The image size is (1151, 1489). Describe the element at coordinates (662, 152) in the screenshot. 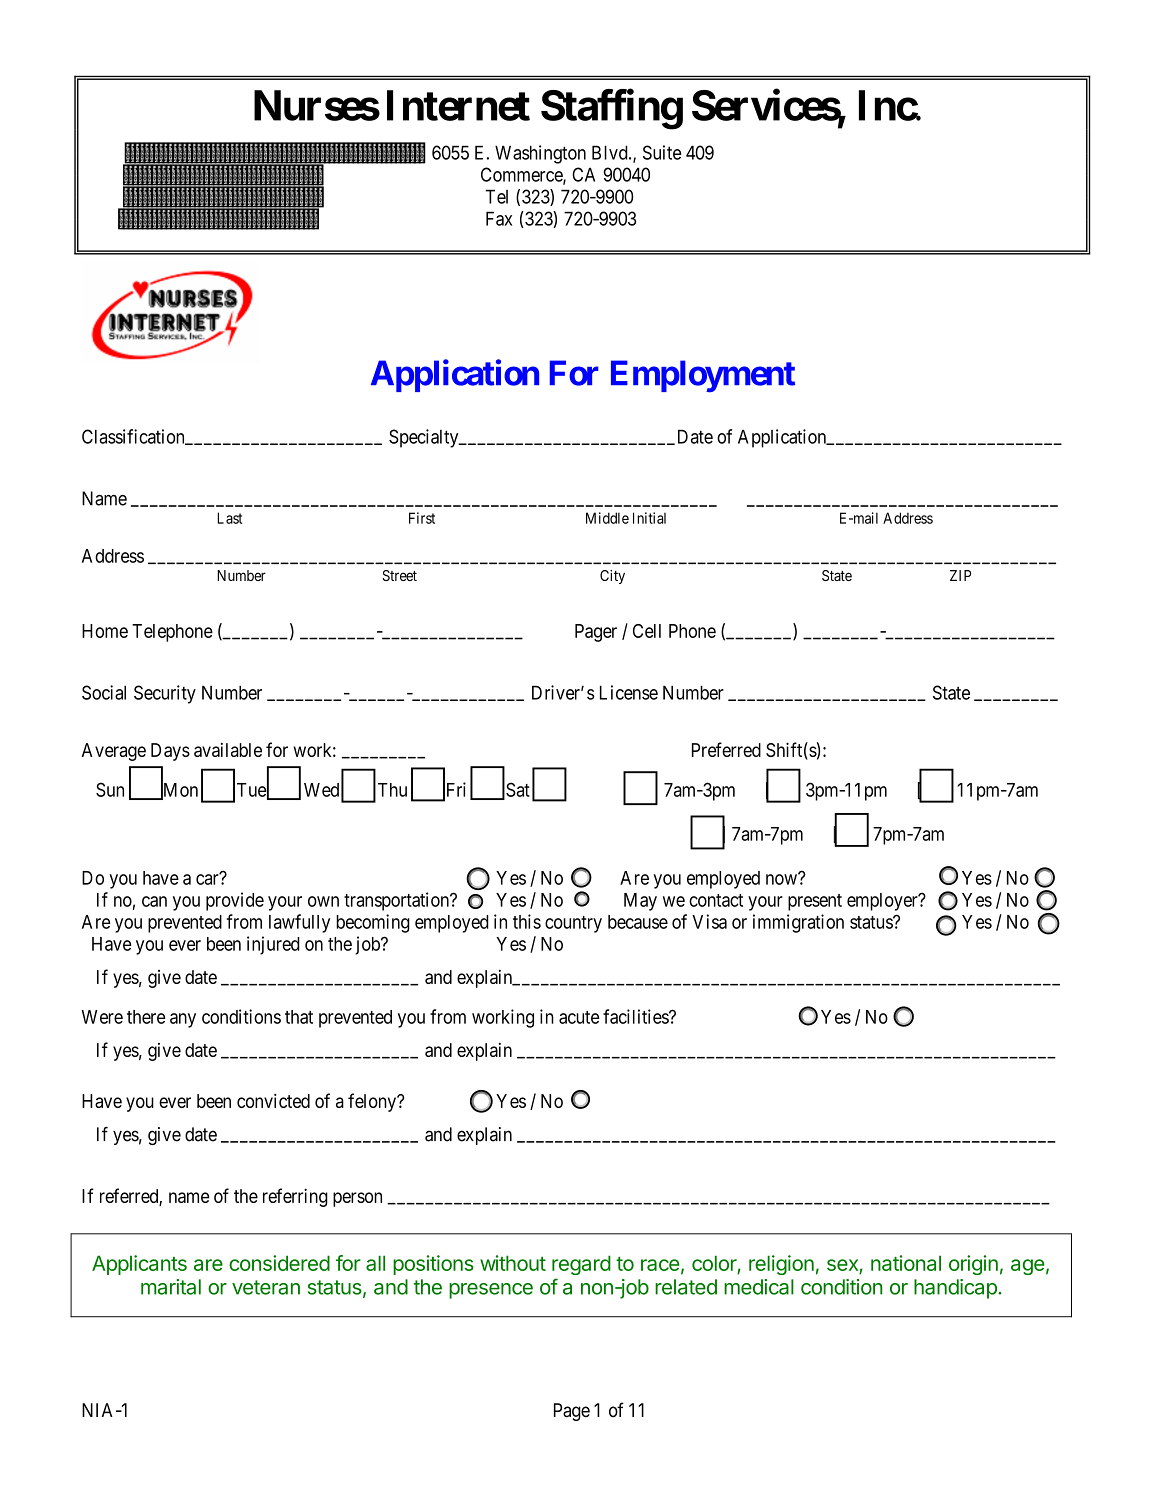

I see `Suite` at that location.
